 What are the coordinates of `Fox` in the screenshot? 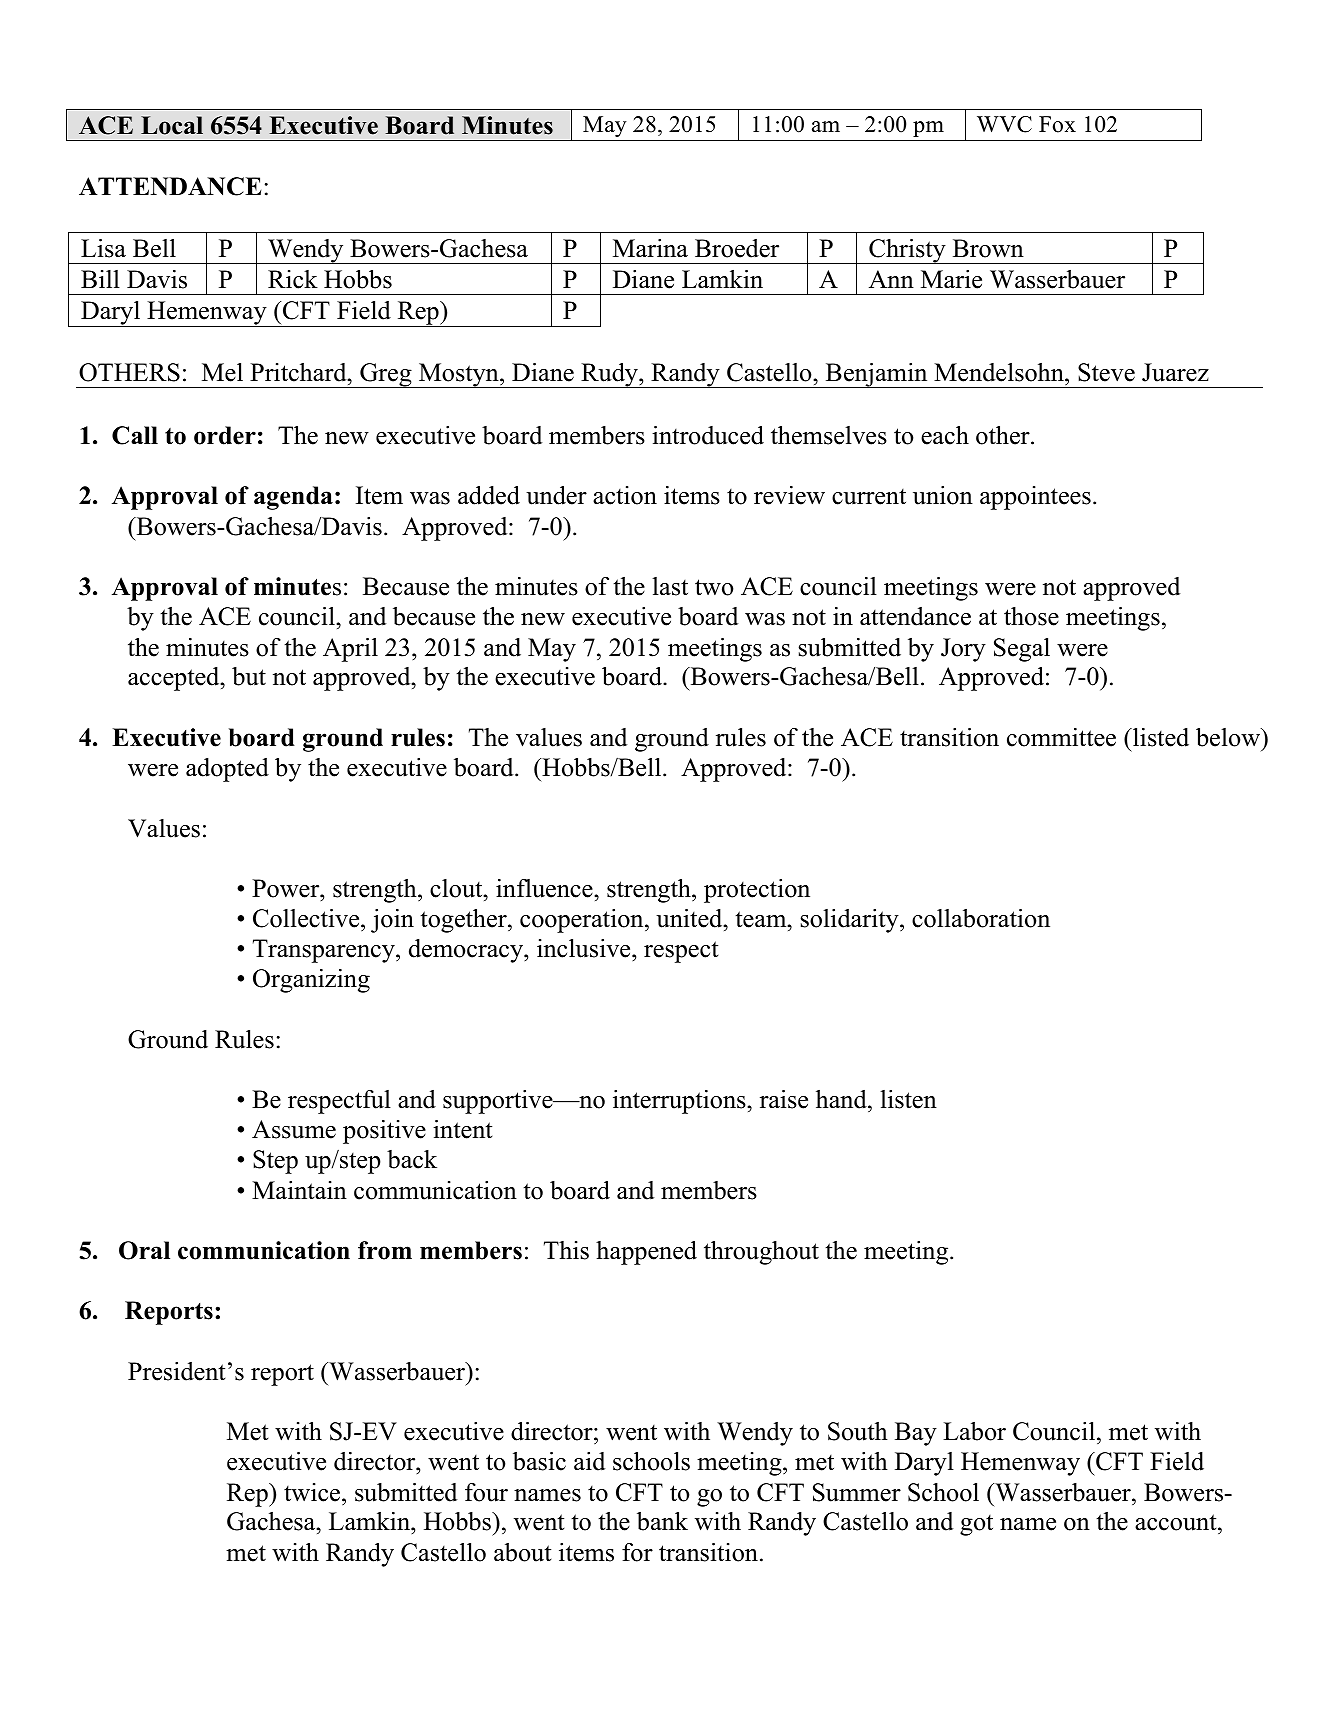 It's located at (1057, 124).
